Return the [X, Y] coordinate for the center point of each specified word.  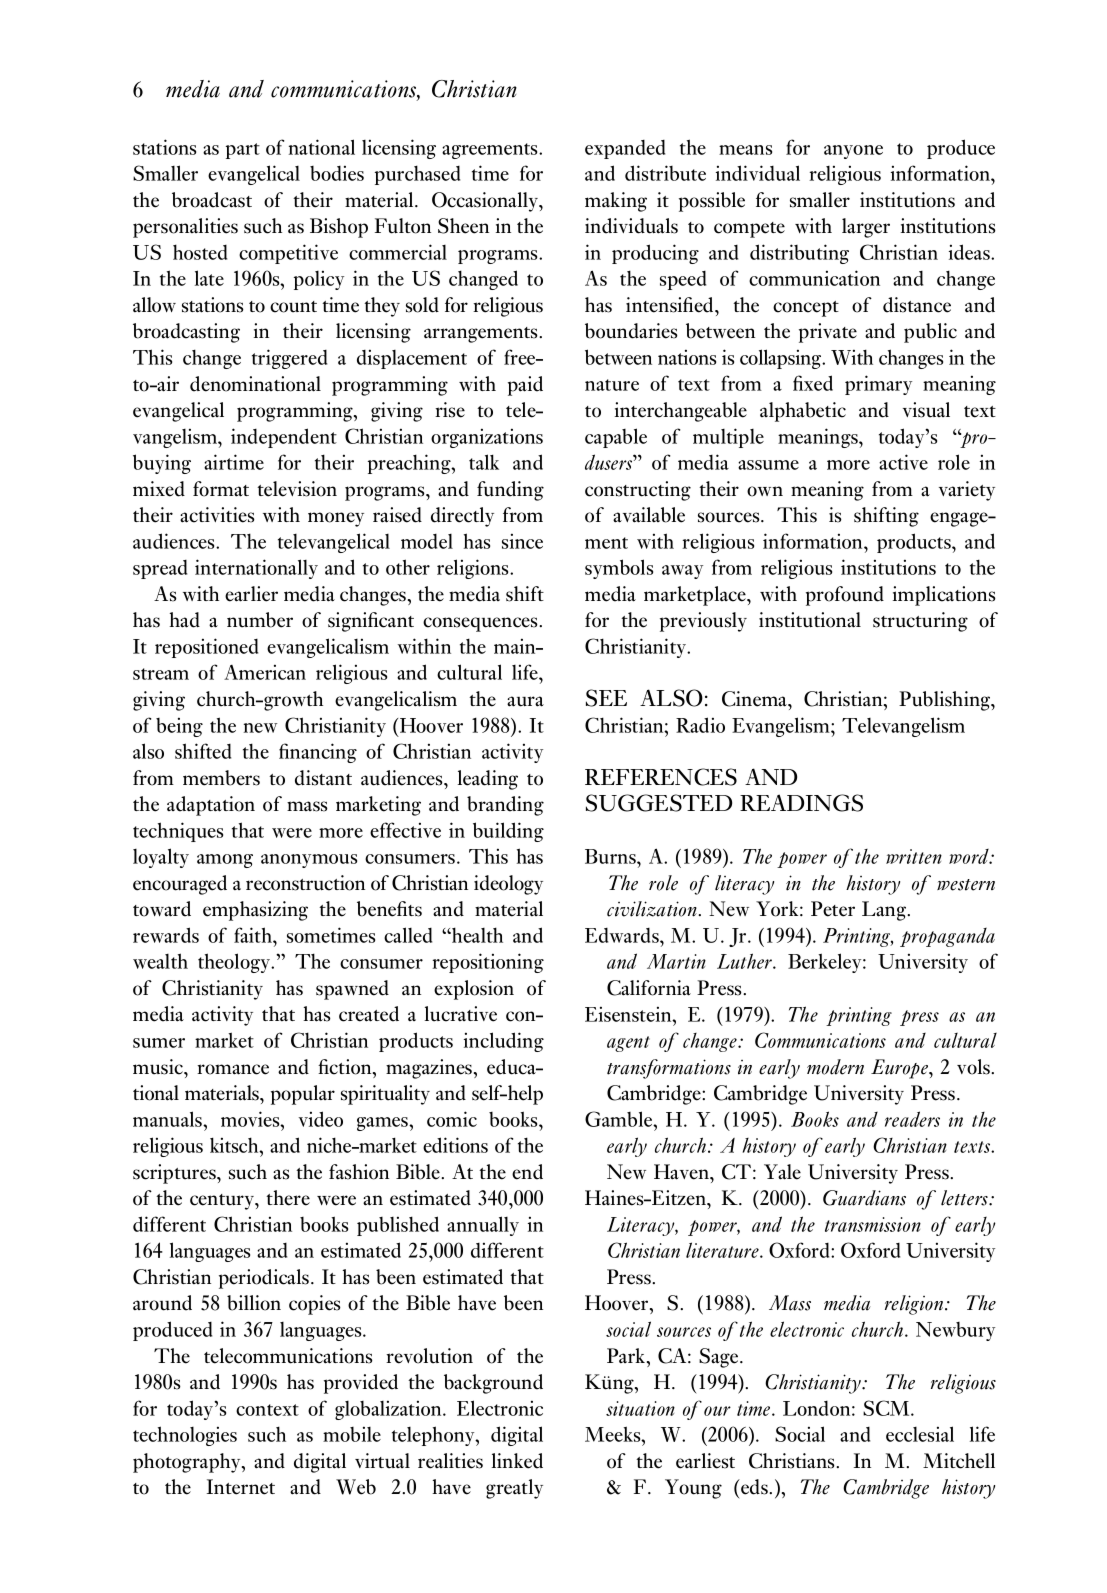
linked [517, 1461]
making [616, 202]
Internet [241, 1487]
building [508, 832]
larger [866, 228]
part [243, 151]
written [914, 856]
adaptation [211, 806]
